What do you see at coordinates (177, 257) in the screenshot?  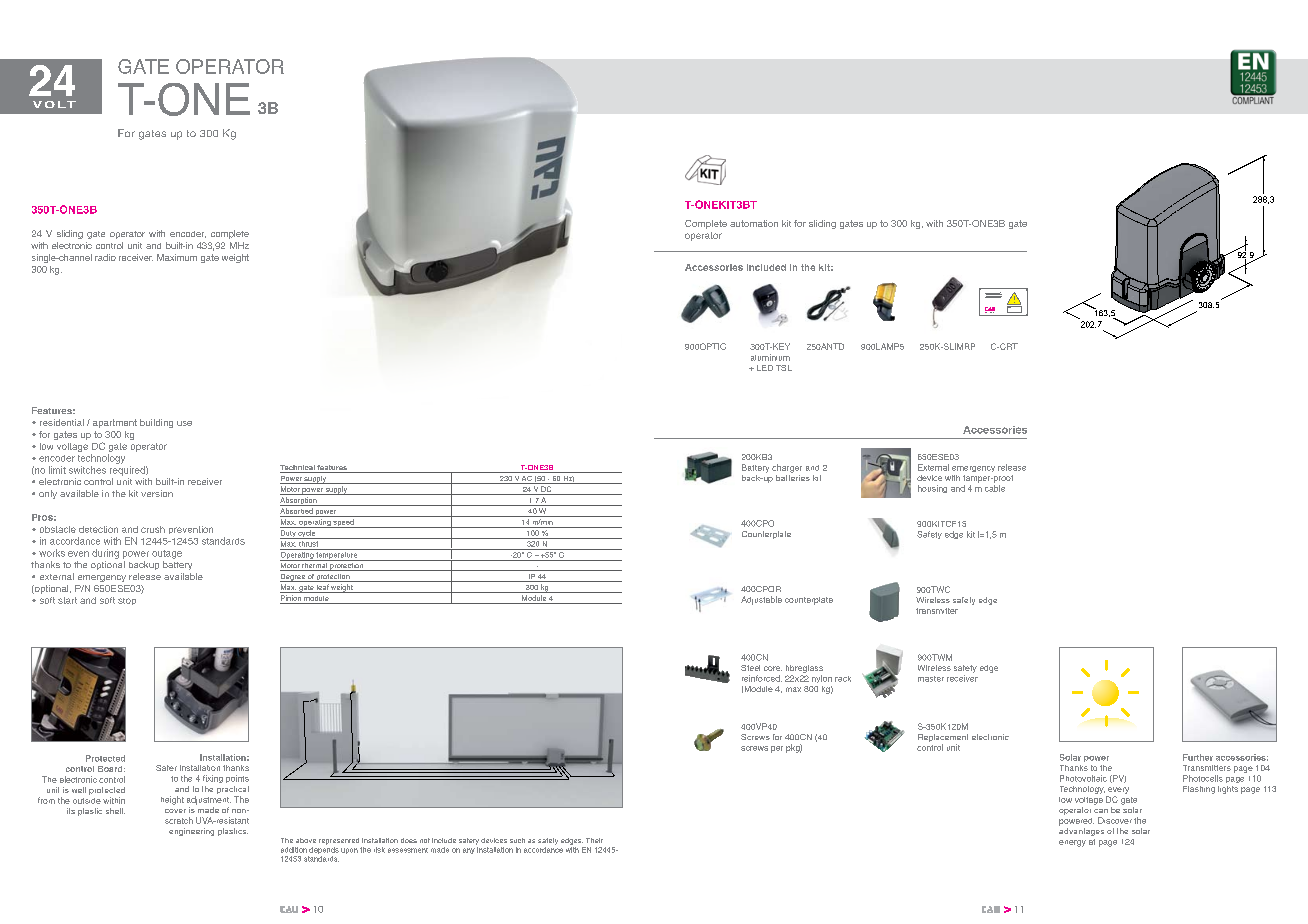 I see `Maximum` at bounding box center [177, 257].
